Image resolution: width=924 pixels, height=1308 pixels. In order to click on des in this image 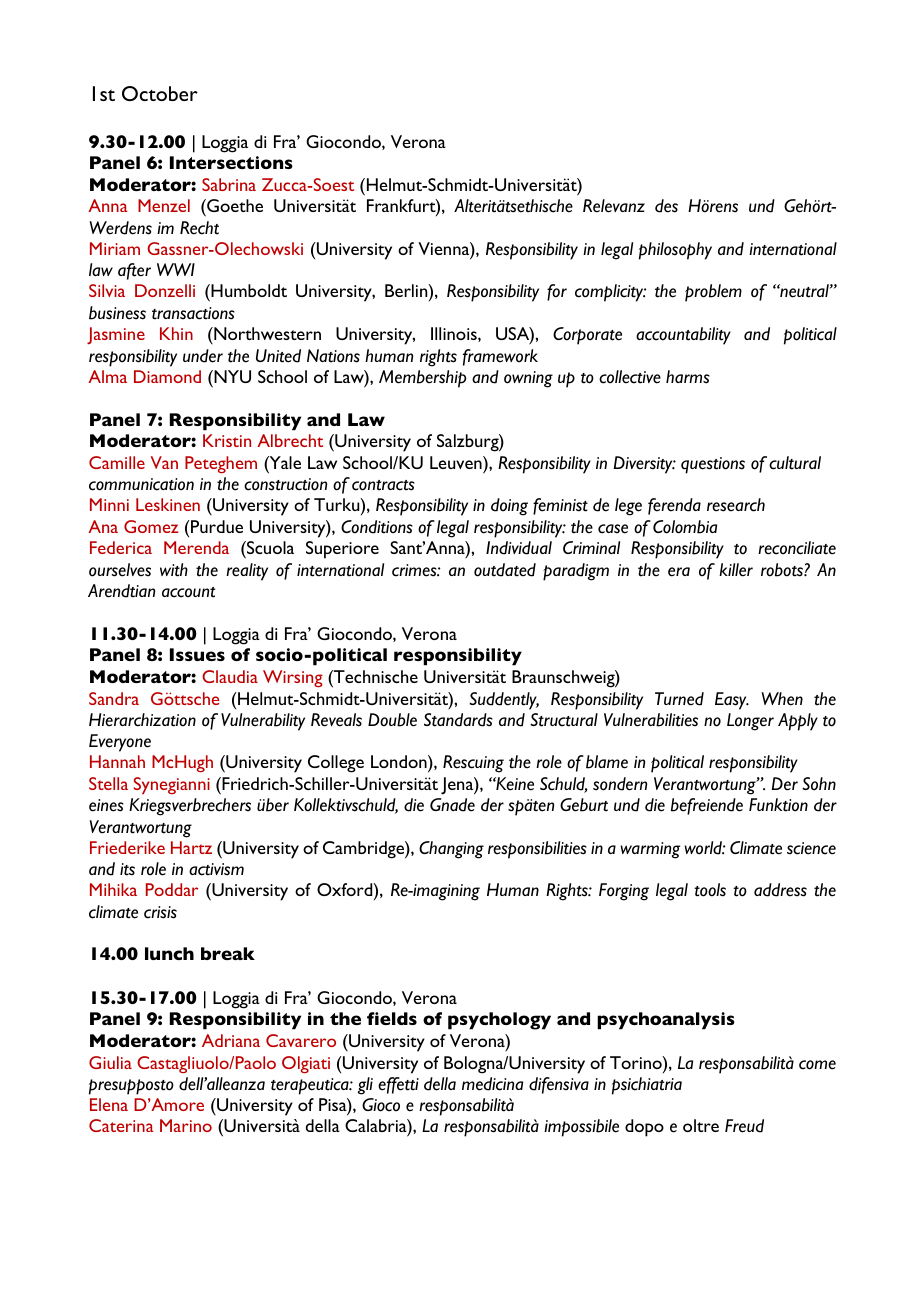, I will do `click(666, 206)`.
